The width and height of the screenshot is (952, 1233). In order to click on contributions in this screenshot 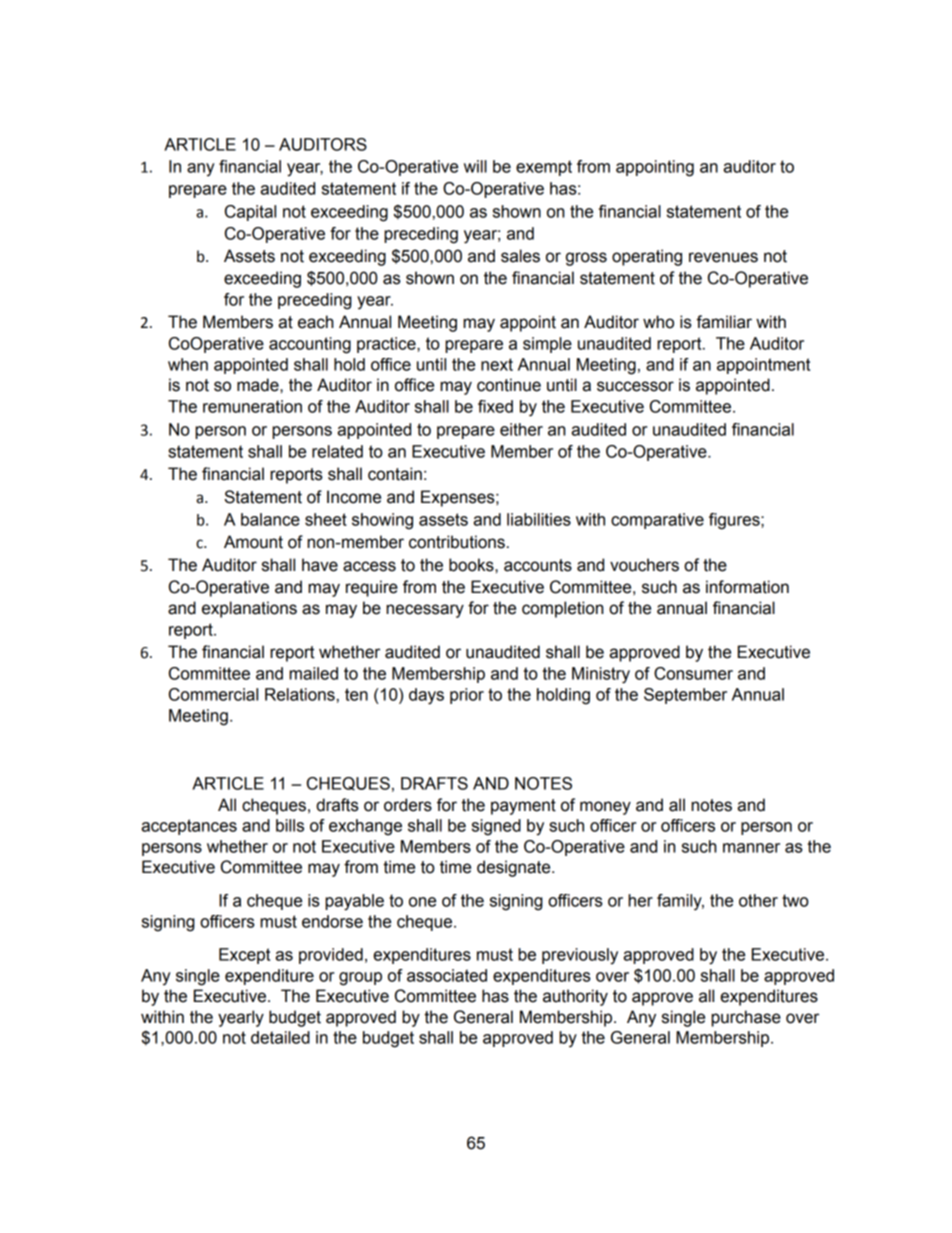, I will do `click(457, 542)`.
